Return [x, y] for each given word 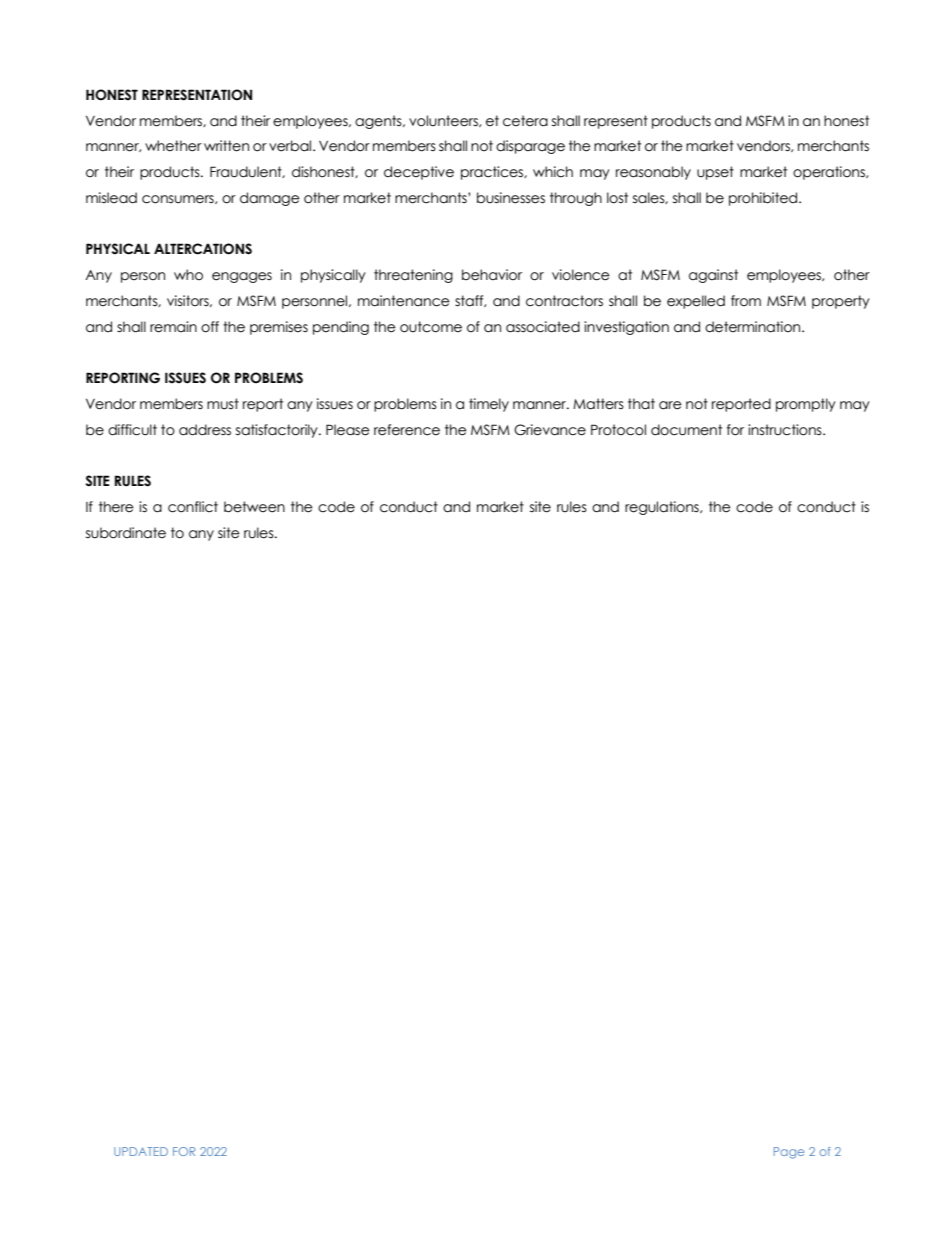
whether [173, 146]
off [210, 327]
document [686, 430]
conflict [193, 507]
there [116, 507]
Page [789, 1153]
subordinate [126, 533]
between [254, 507]
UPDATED [141, 1151]
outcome [431, 327]
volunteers [444, 121]
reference [407, 430]
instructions [786, 430]
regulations [663, 508]
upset [715, 173]
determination [754, 327]
